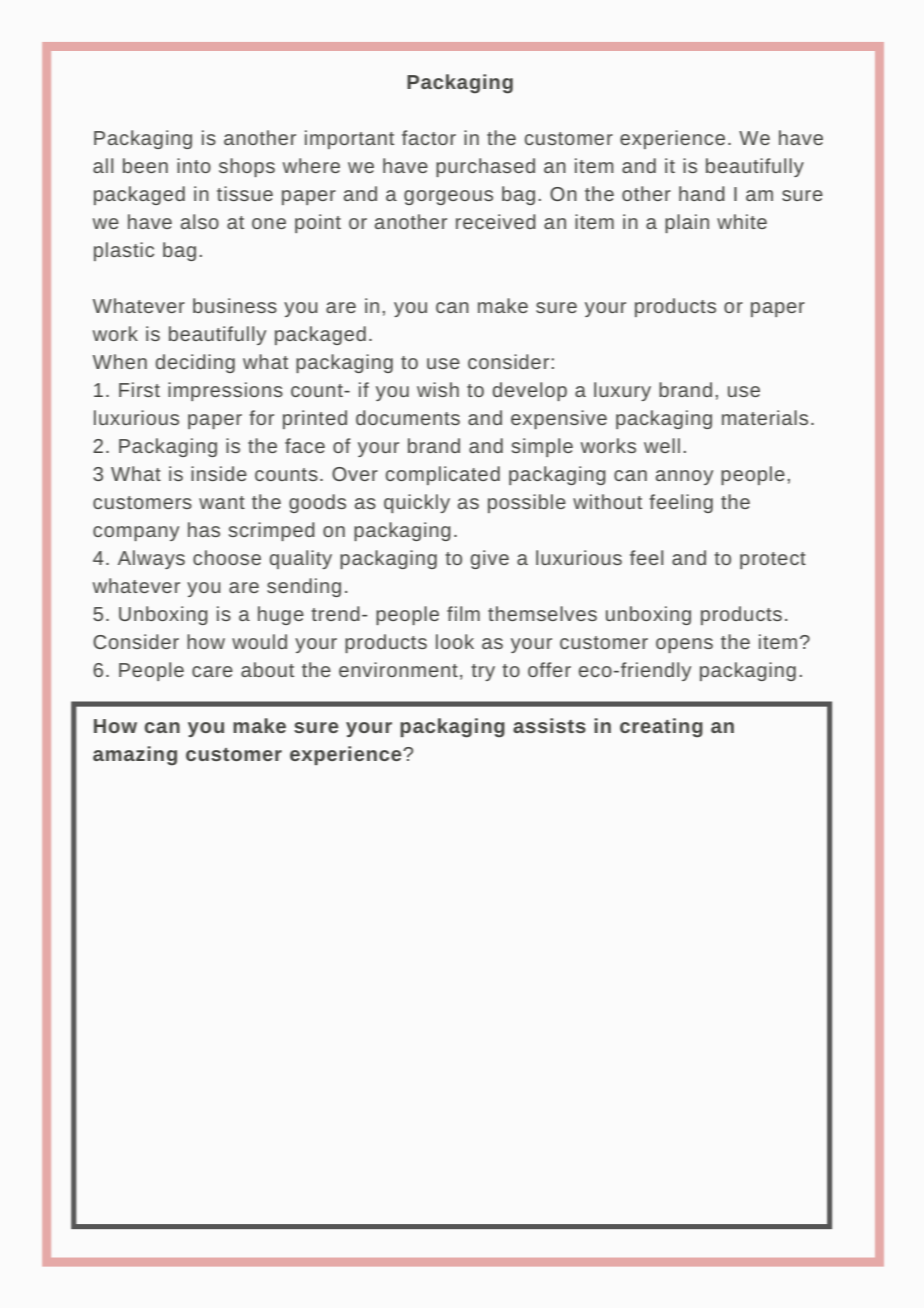 The image size is (924, 1308). What do you see at coordinates (151, 559) in the document?
I see `Always` at bounding box center [151, 559].
